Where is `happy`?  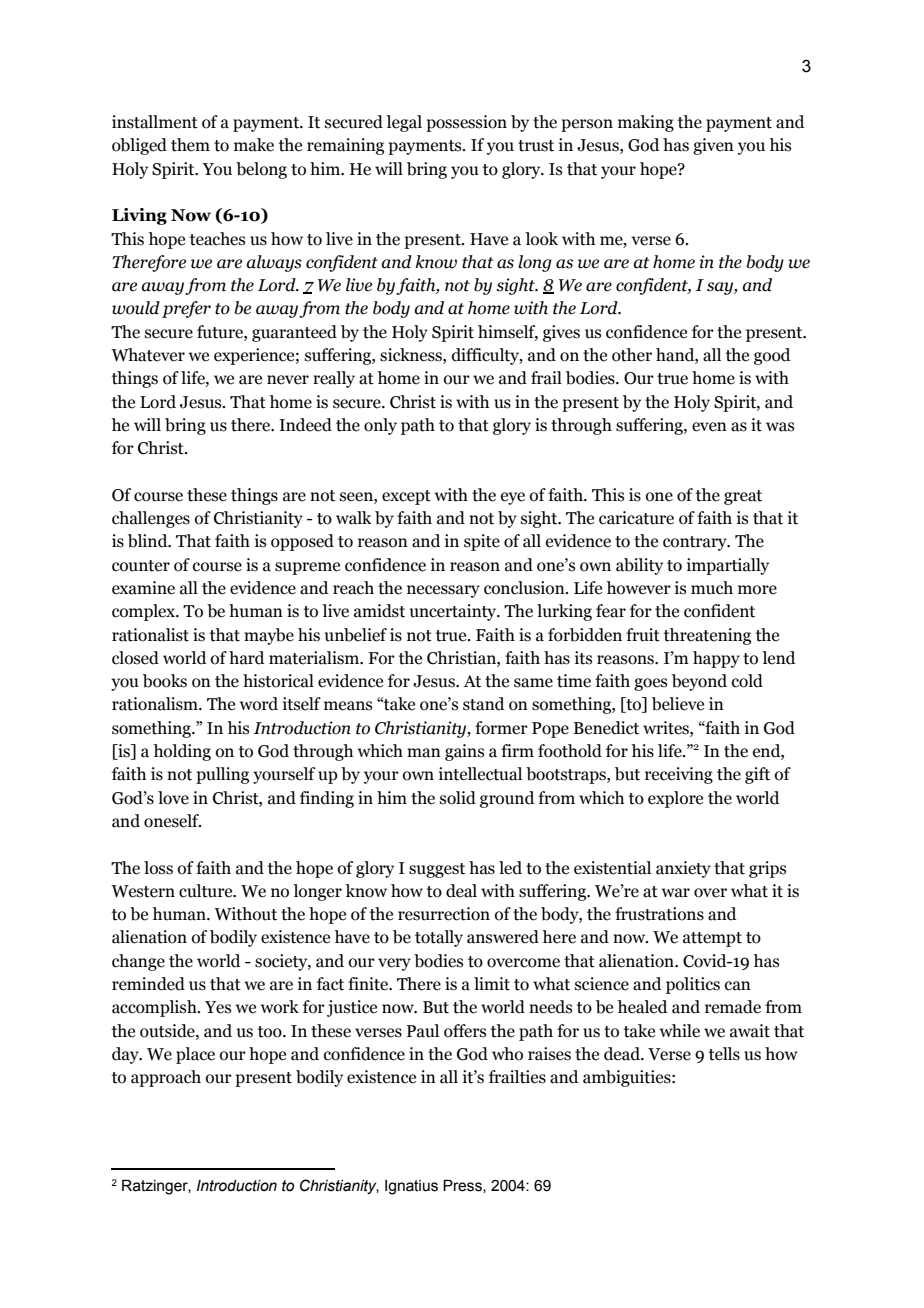 happy is located at coordinates (716, 659).
